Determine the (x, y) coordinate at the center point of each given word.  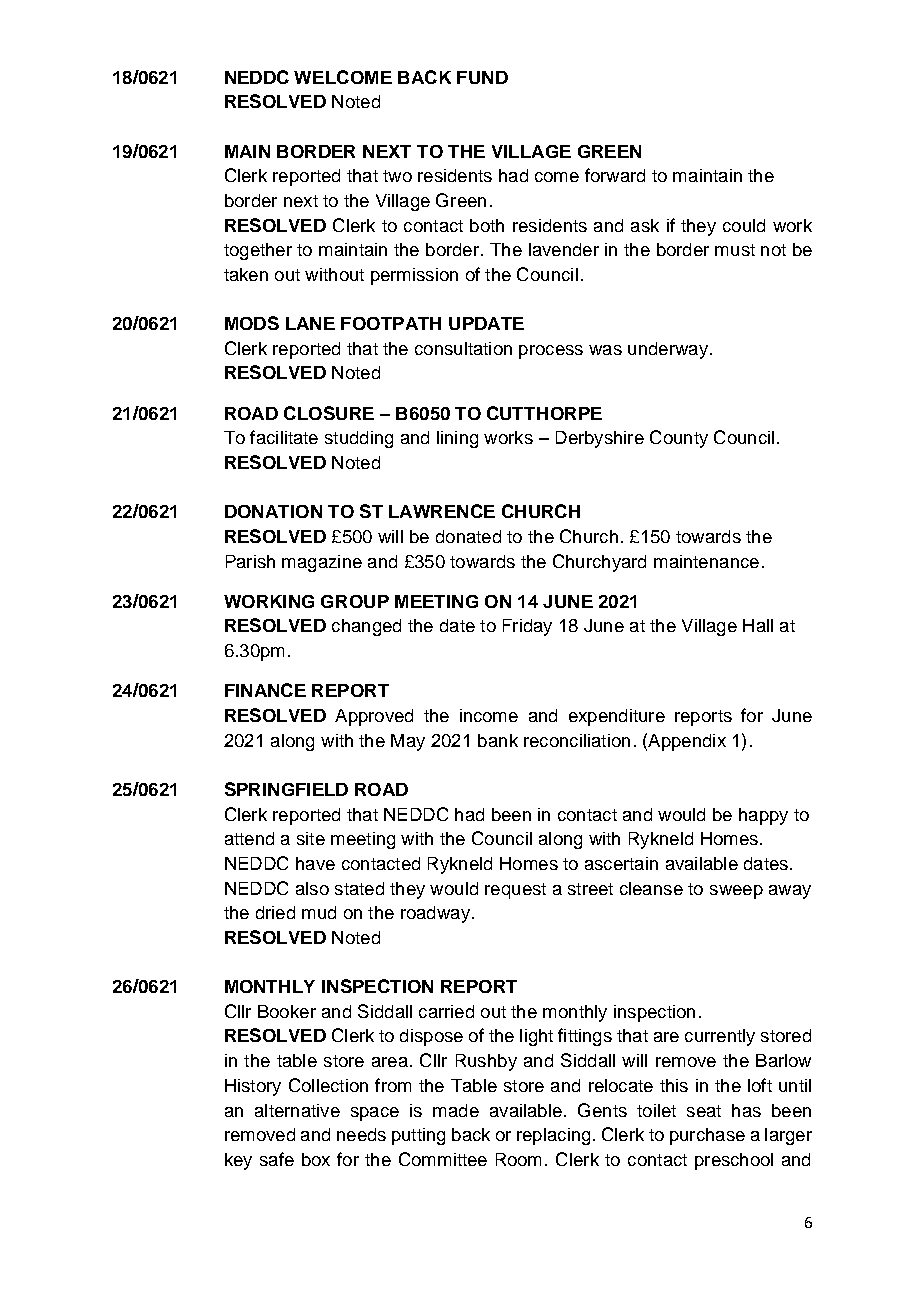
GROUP (355, 601)
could (744, 225)
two (397, 176)
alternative (297, 1110)
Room (518, 1159)
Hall (758, 625)
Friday (527, 627)
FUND (482, 77)
